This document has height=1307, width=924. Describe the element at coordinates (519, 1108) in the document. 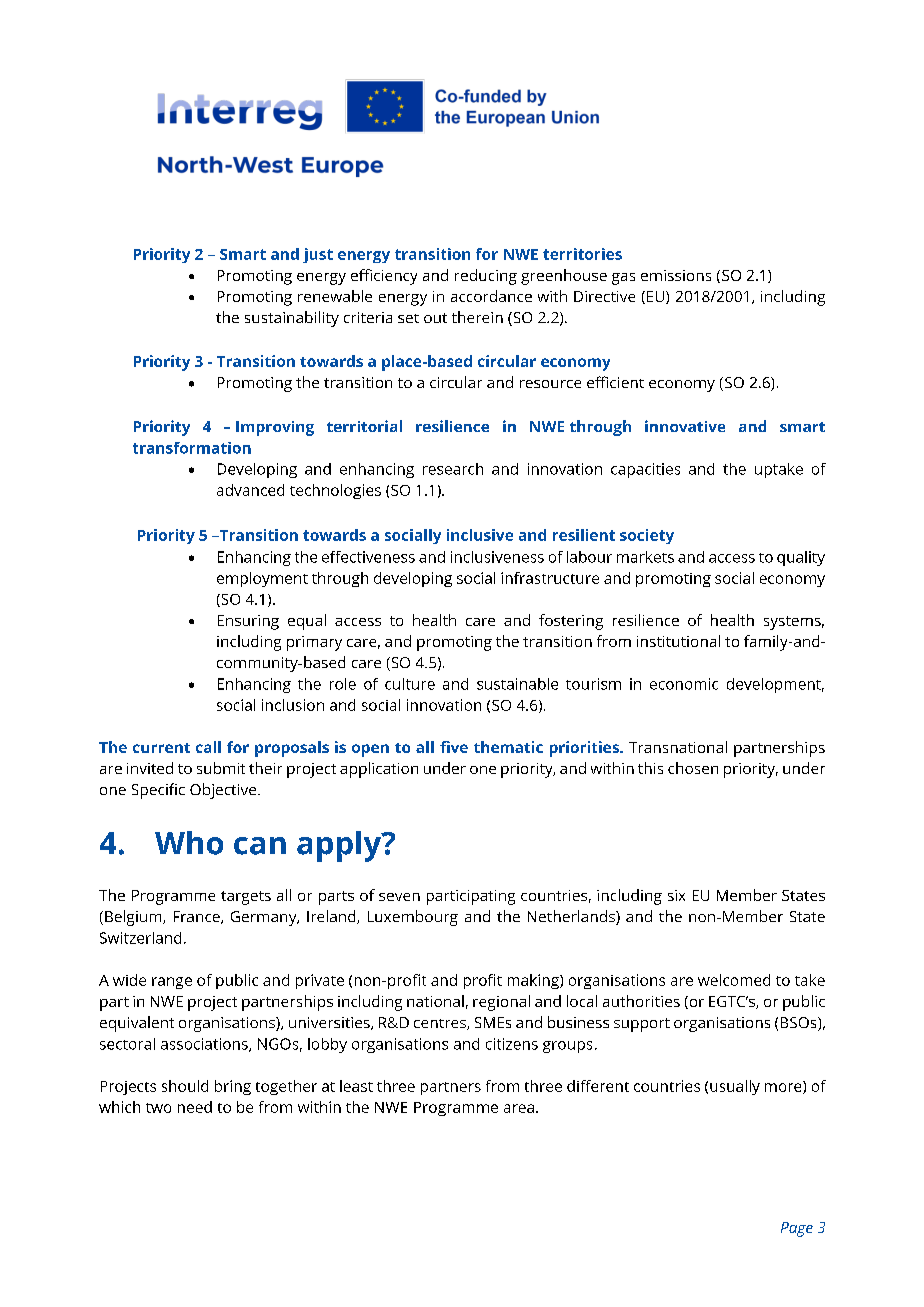

I see `area` at that location.
